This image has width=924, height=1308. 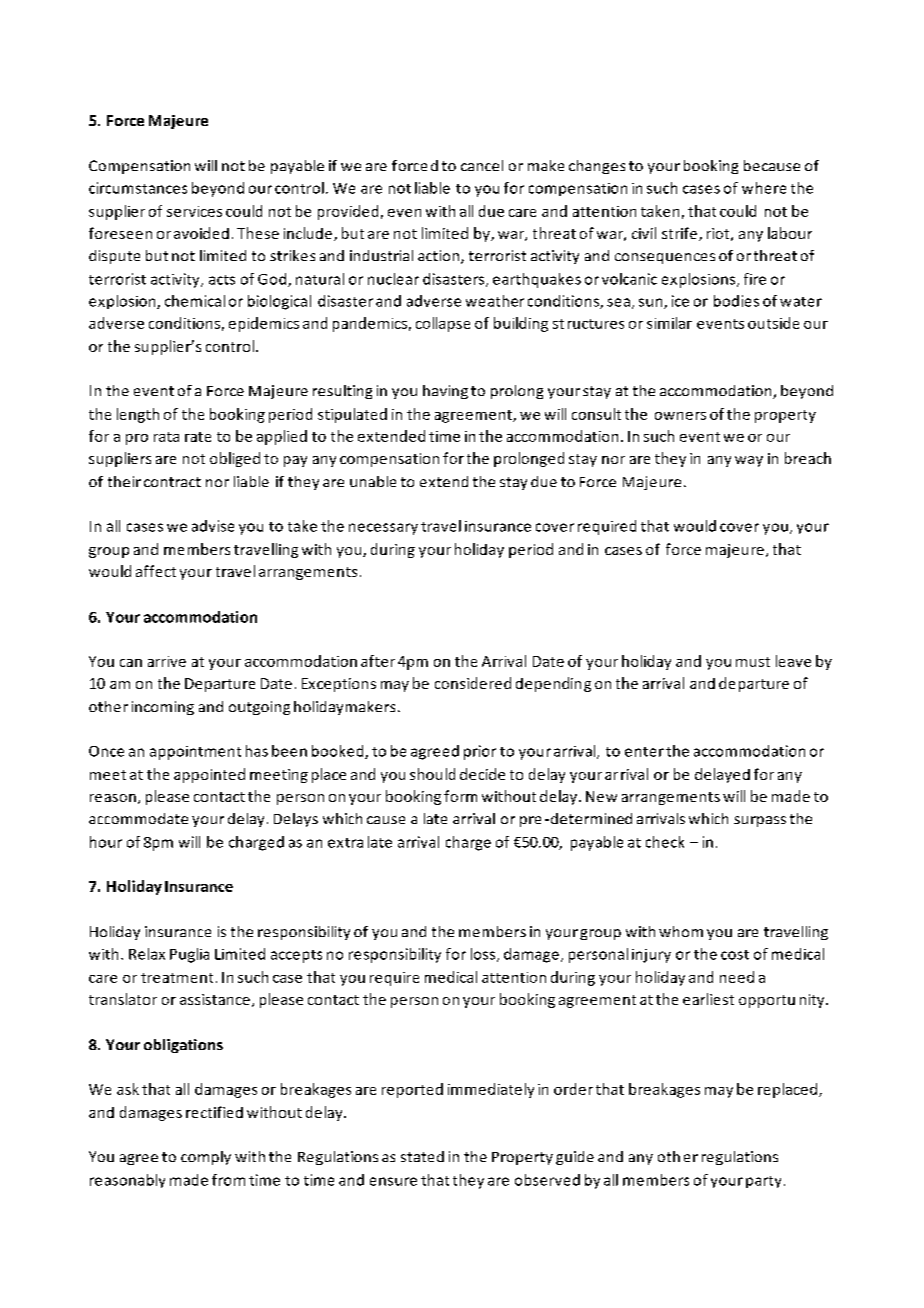 What do you see at coordinates (482, 165) in the image?
I see `cancel` at bounding box center [482, 165].
